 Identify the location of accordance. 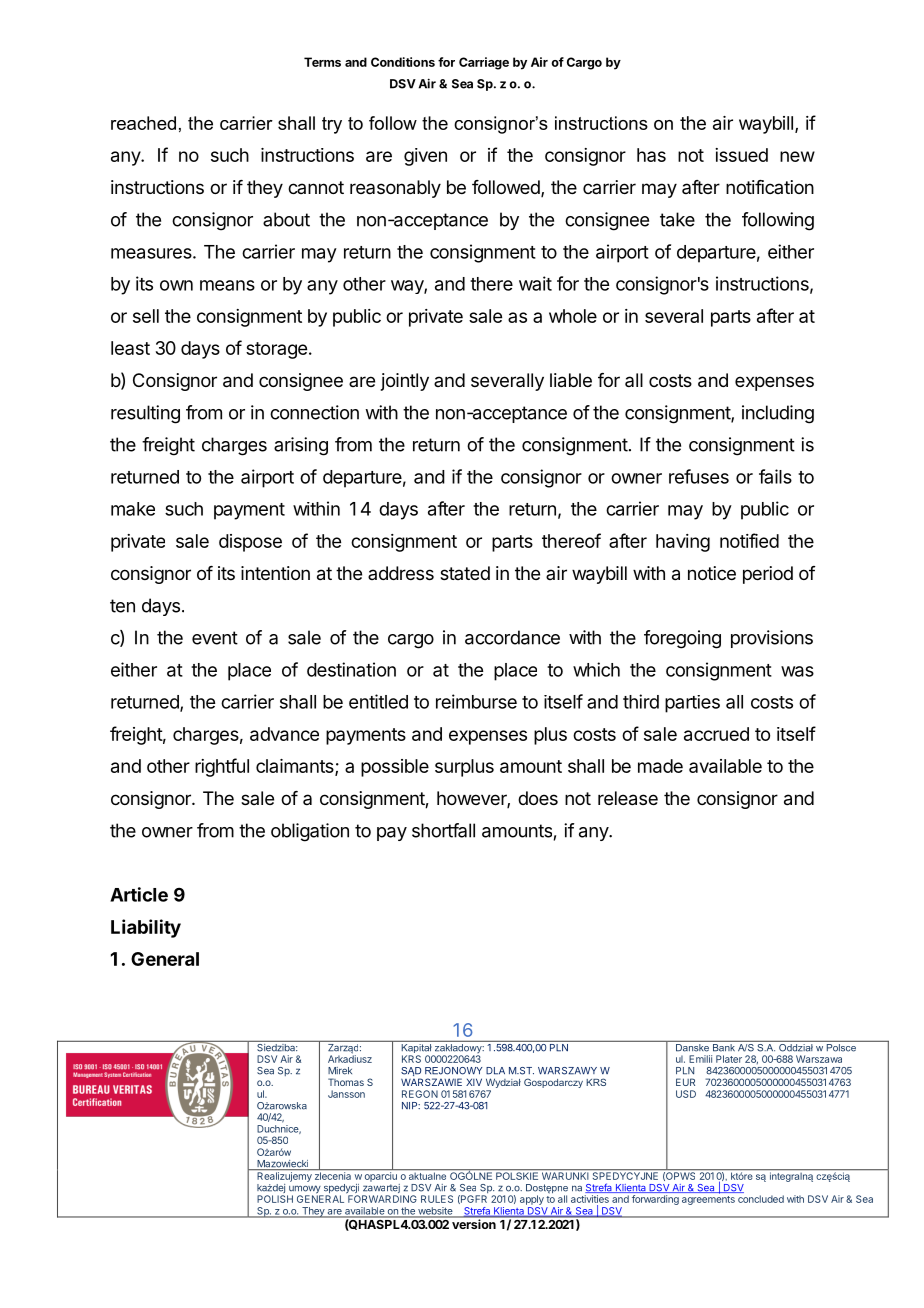
(512, 637).
